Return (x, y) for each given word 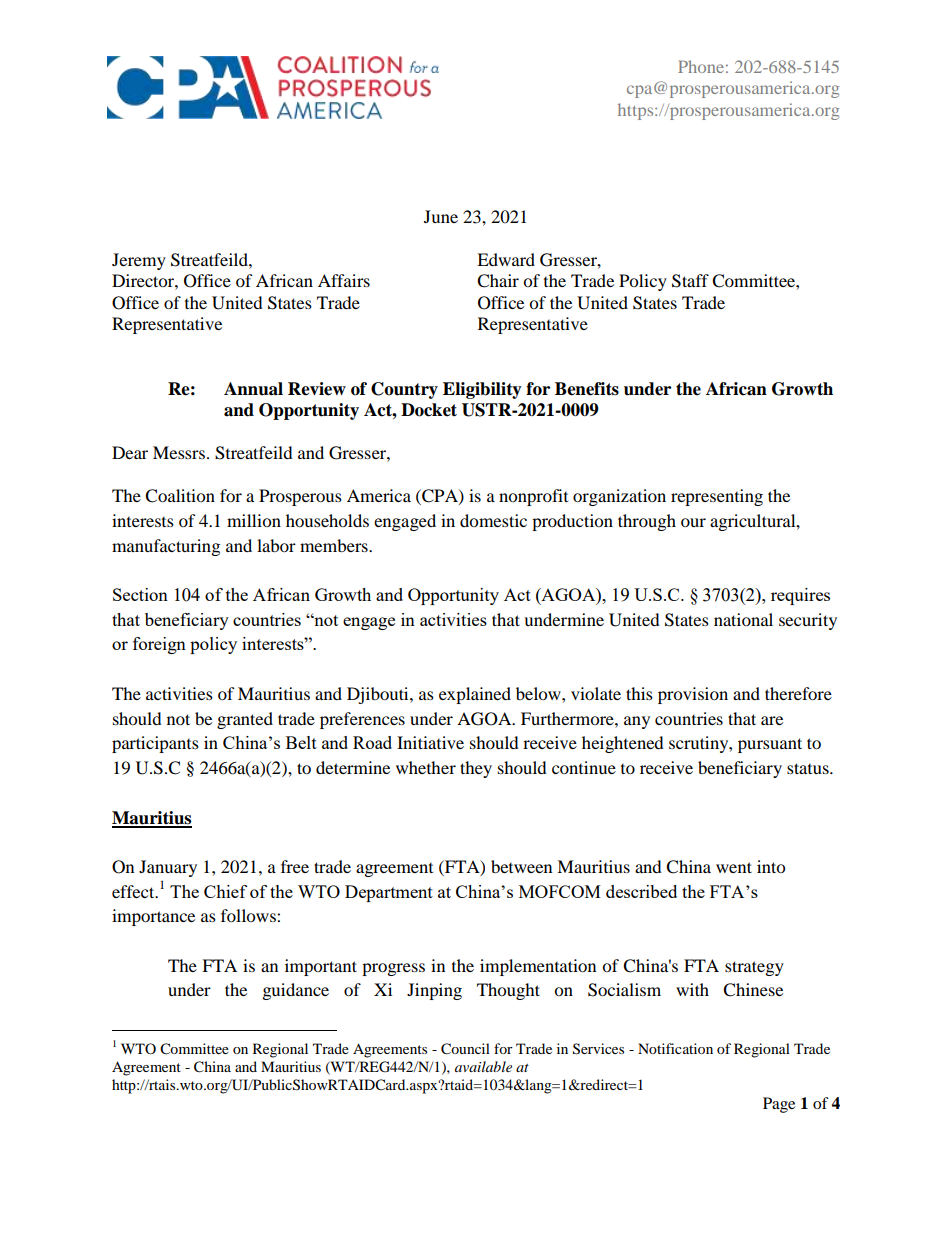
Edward (506, 259)
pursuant (770, 745)
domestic (493, 520)
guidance (296, 991)
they (476, 769)
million (254, 520)
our (693, 522)
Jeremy (139, 261)
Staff (690, 281)
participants (155, 744)
